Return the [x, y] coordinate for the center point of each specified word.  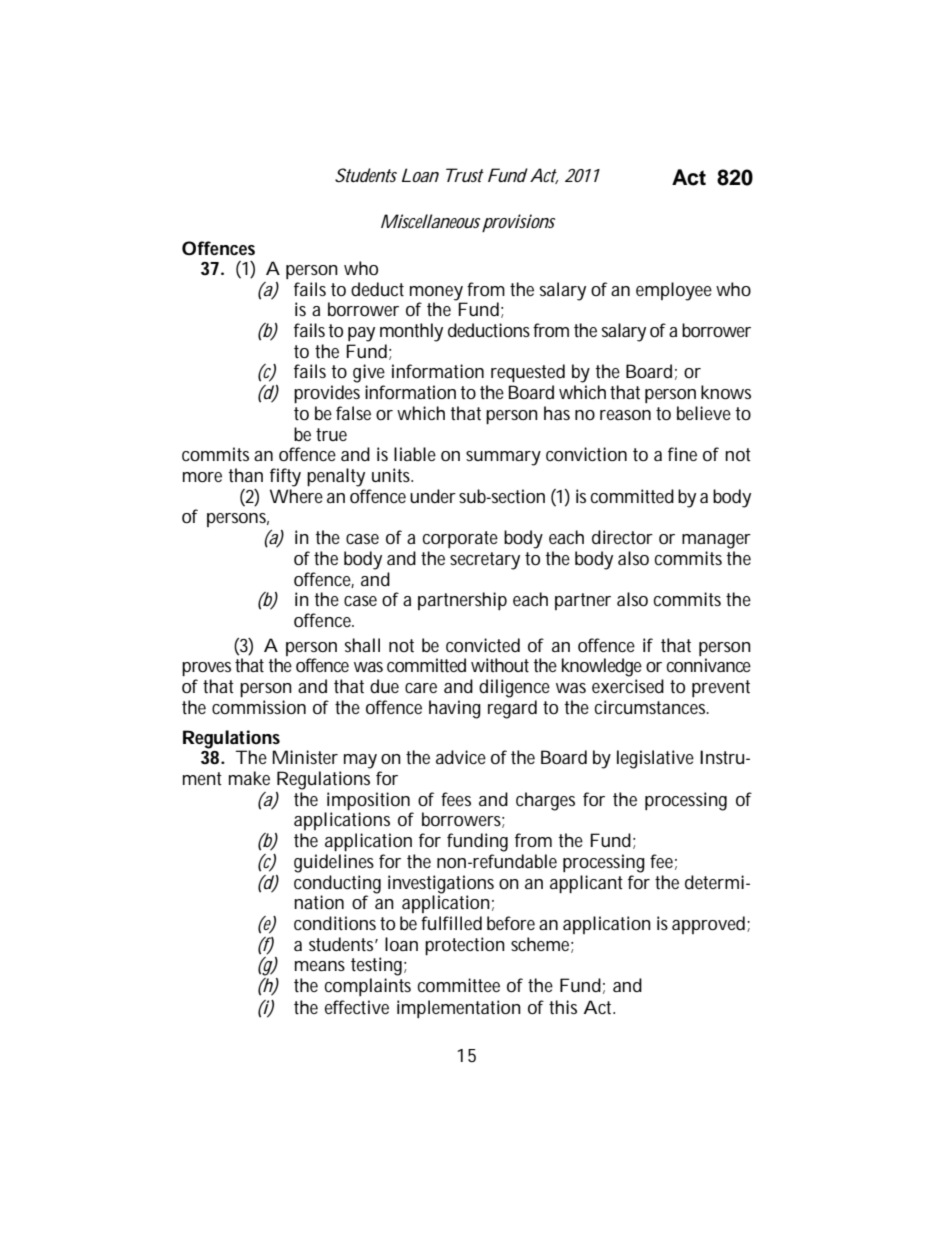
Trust [465, 175]
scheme [542, 945]
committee [459, 985]
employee [674, 291]
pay [361, 334]
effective [357, 1007]
